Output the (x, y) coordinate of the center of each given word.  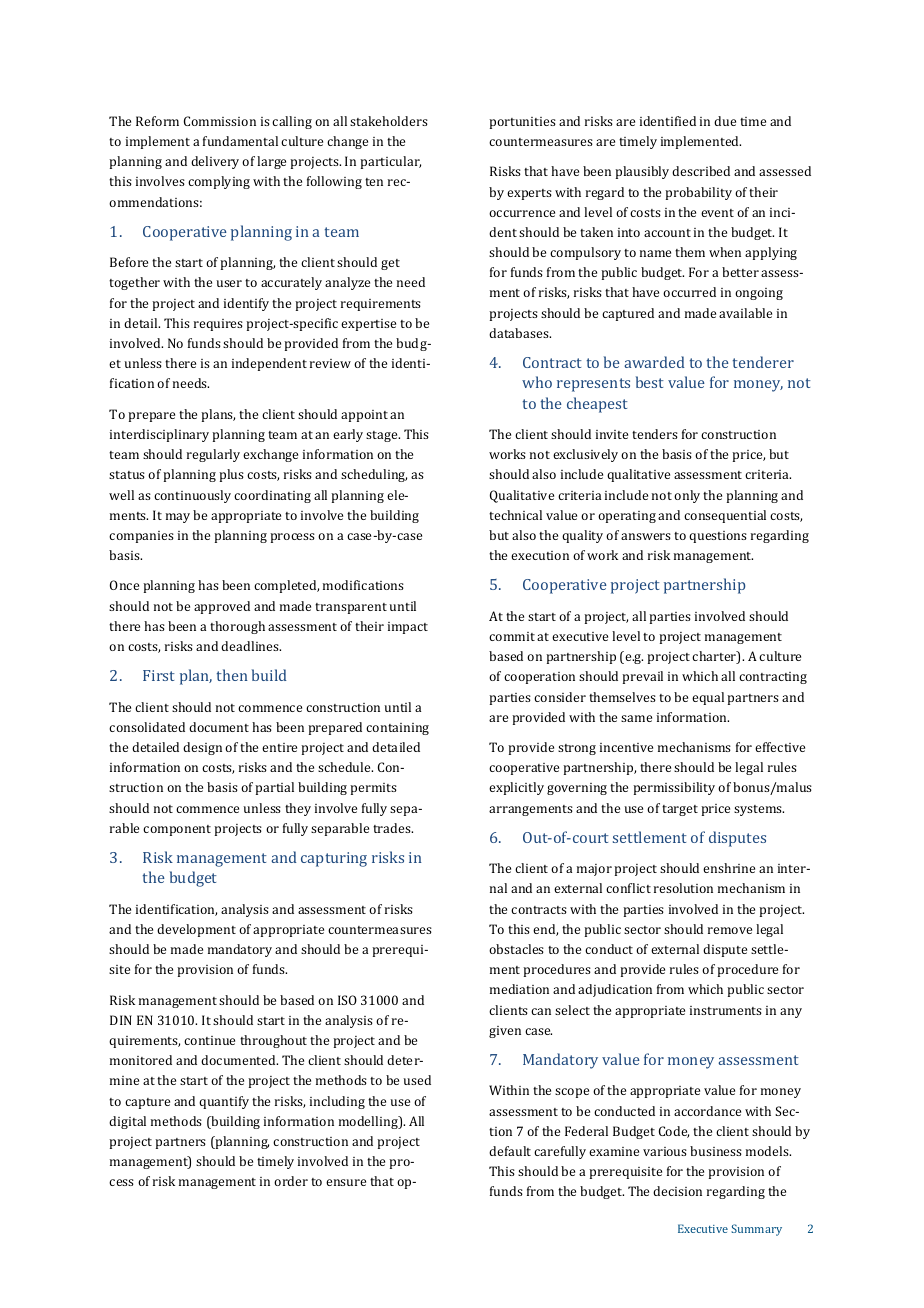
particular (390, 162)
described (701, 171)
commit (512, 636)
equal (708, 698)
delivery (215, 162)
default (510, 1151)
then (232, 675)
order (291, 1181)
